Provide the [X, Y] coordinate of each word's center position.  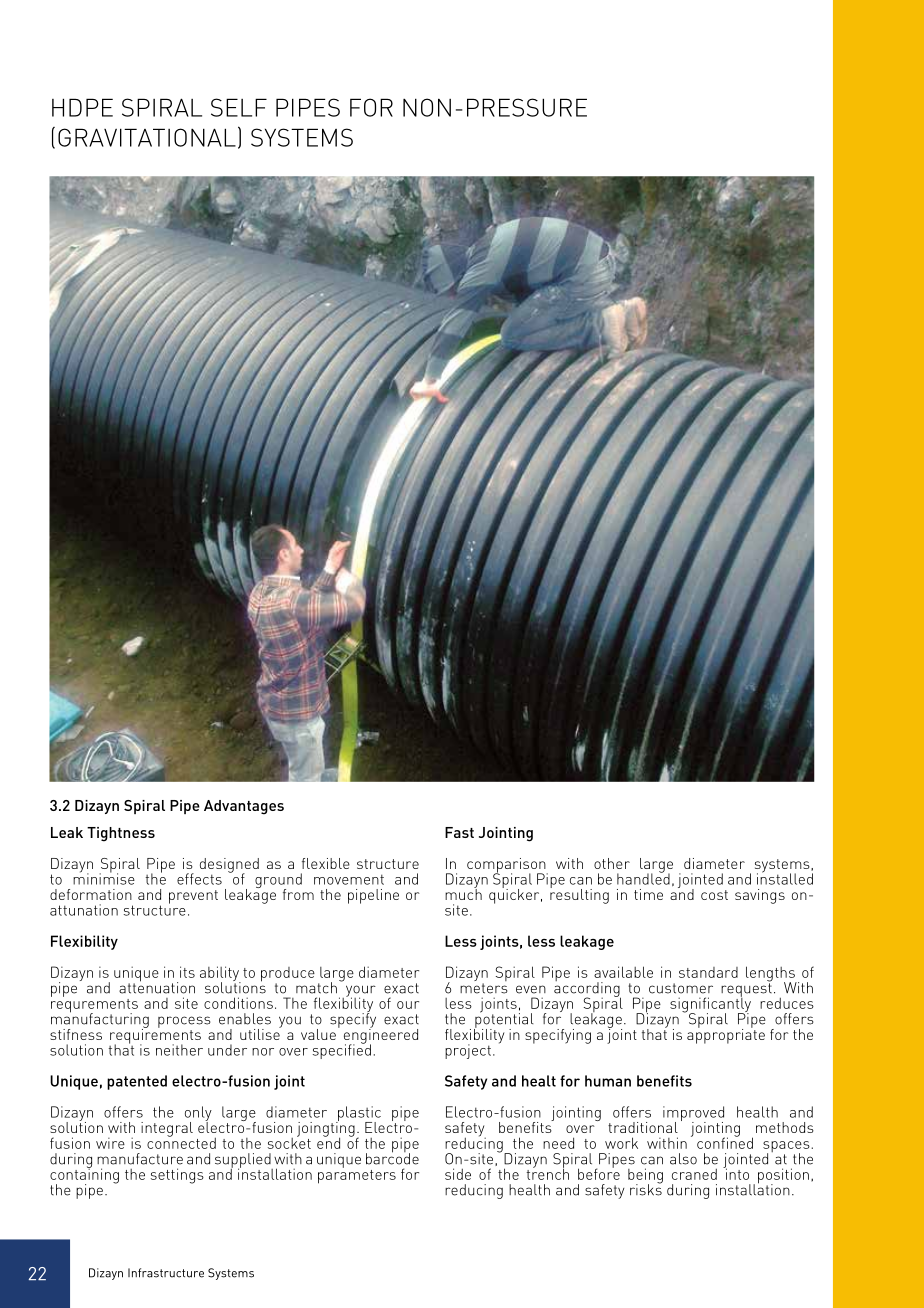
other [612, 863]
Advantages [244, 807]
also [683, 1159]
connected [181, 1142]
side [458, 1174]
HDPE [82, 107]
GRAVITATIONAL [147, 137]
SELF [239, 107]
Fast [459, 832]
